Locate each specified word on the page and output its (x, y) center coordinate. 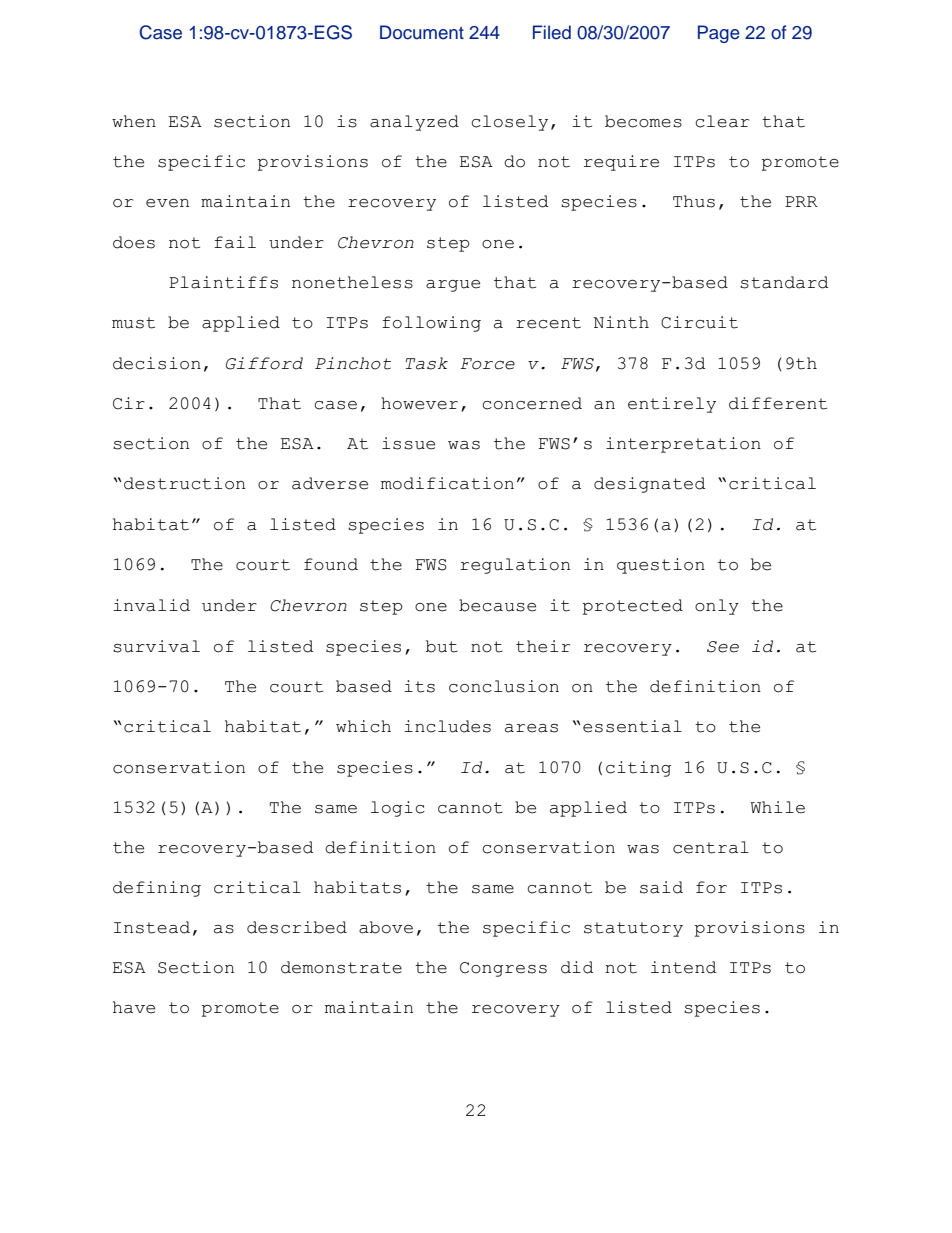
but (442, 646)
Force (487, 364)
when (134, 121)
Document (422, 32)
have (134, 1007)
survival (156, 646)
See (723, 647)
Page (719, 34)
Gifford (264, 363)
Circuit (699, 322)
